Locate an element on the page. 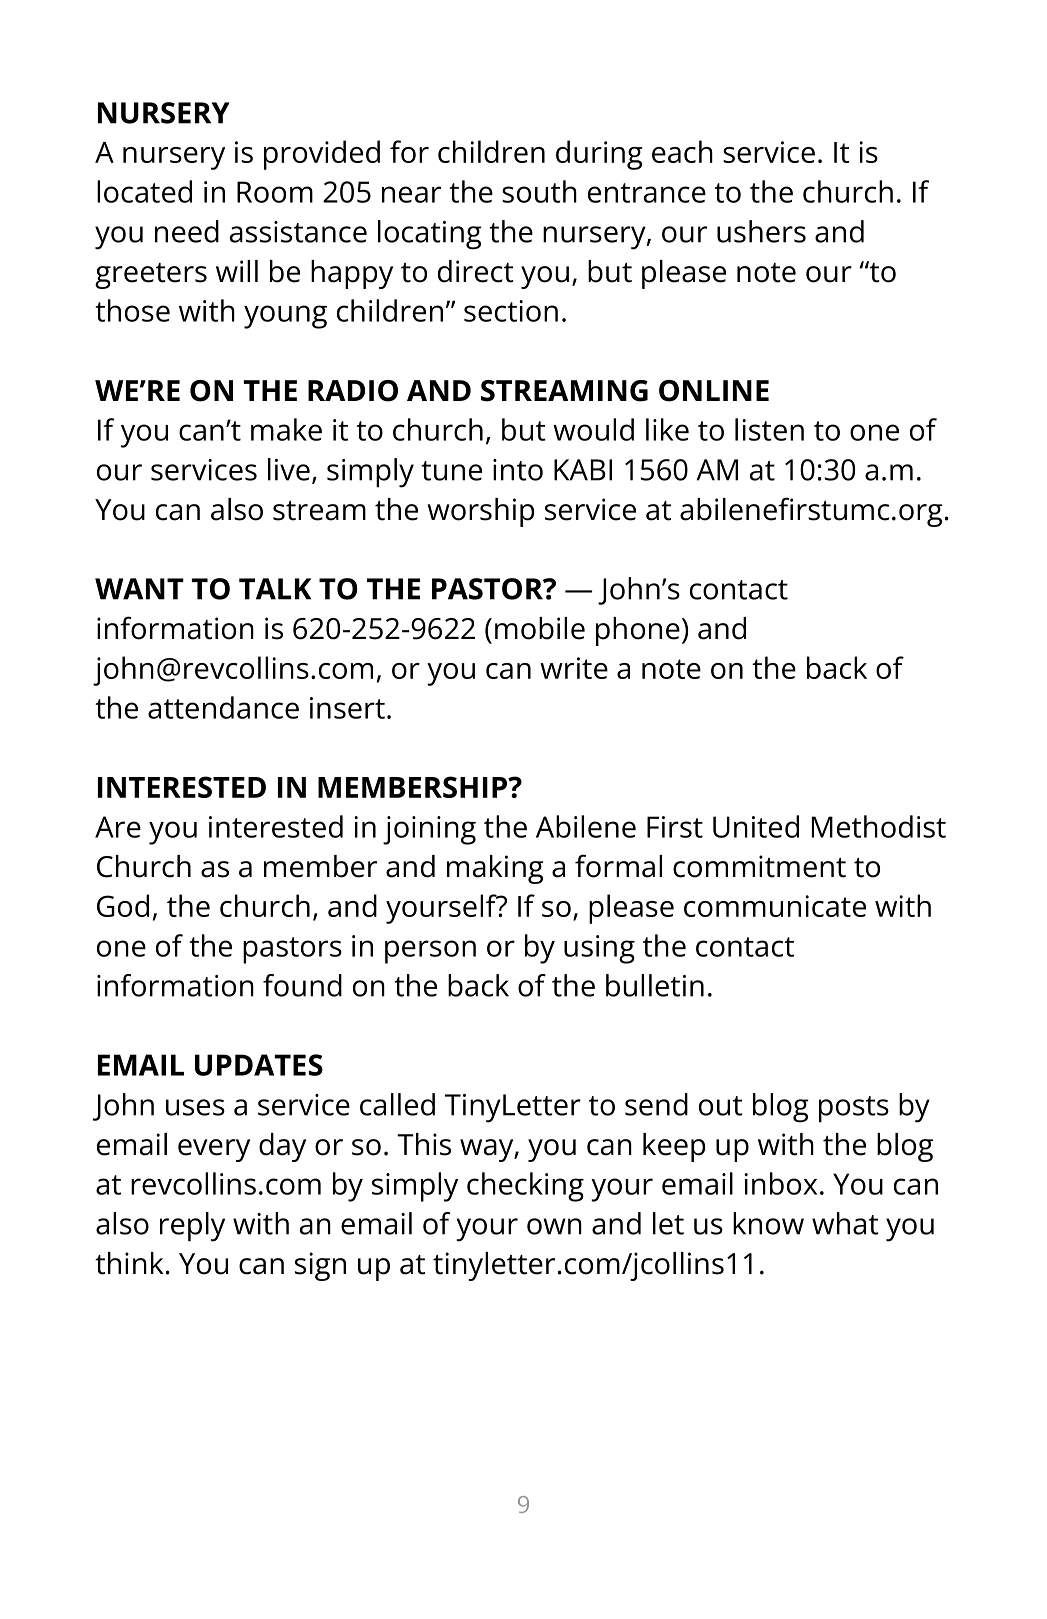  listen is located at coordinates (769, 429).
